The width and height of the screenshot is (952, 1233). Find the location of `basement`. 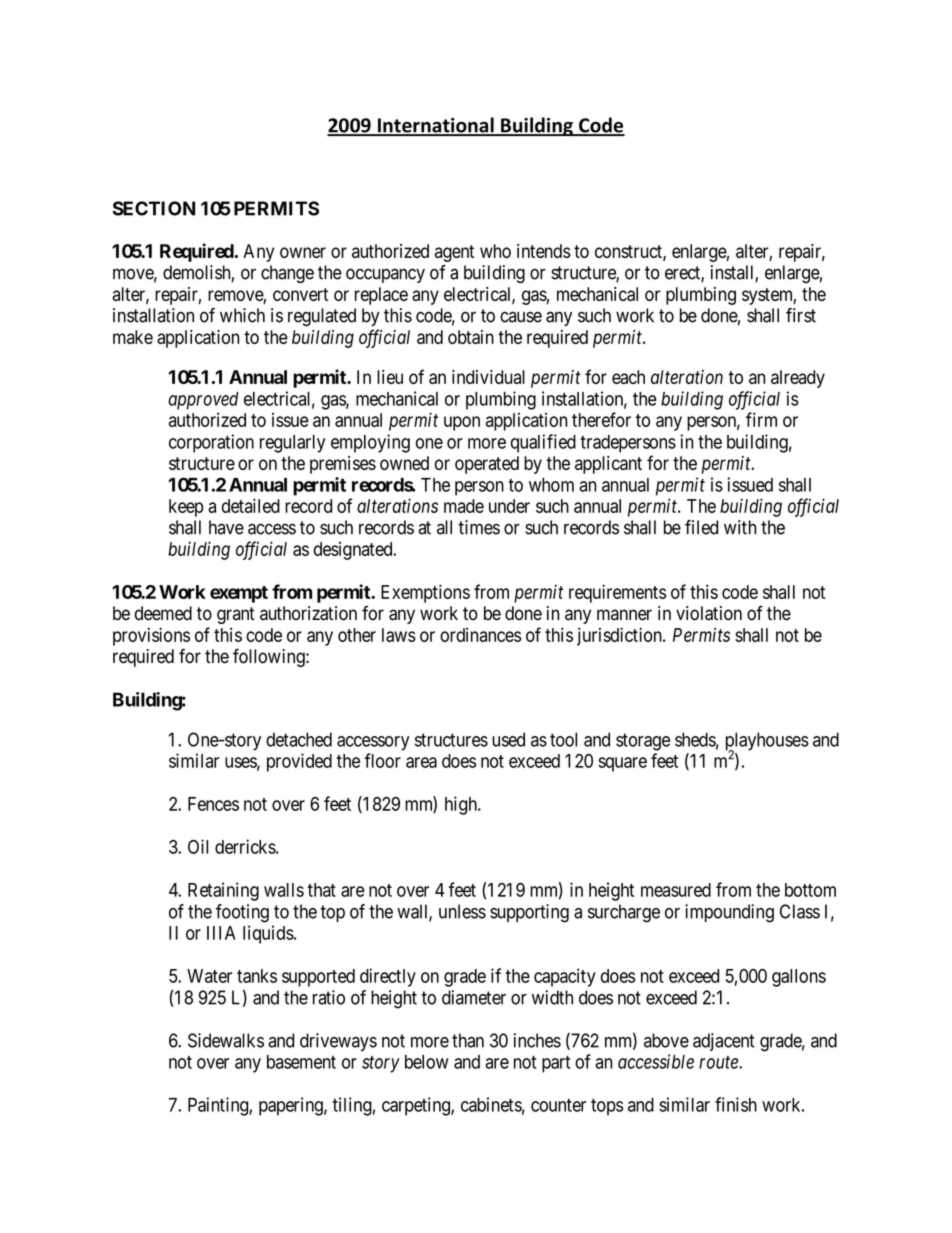

basement is located at coordinates (301, 1062).
